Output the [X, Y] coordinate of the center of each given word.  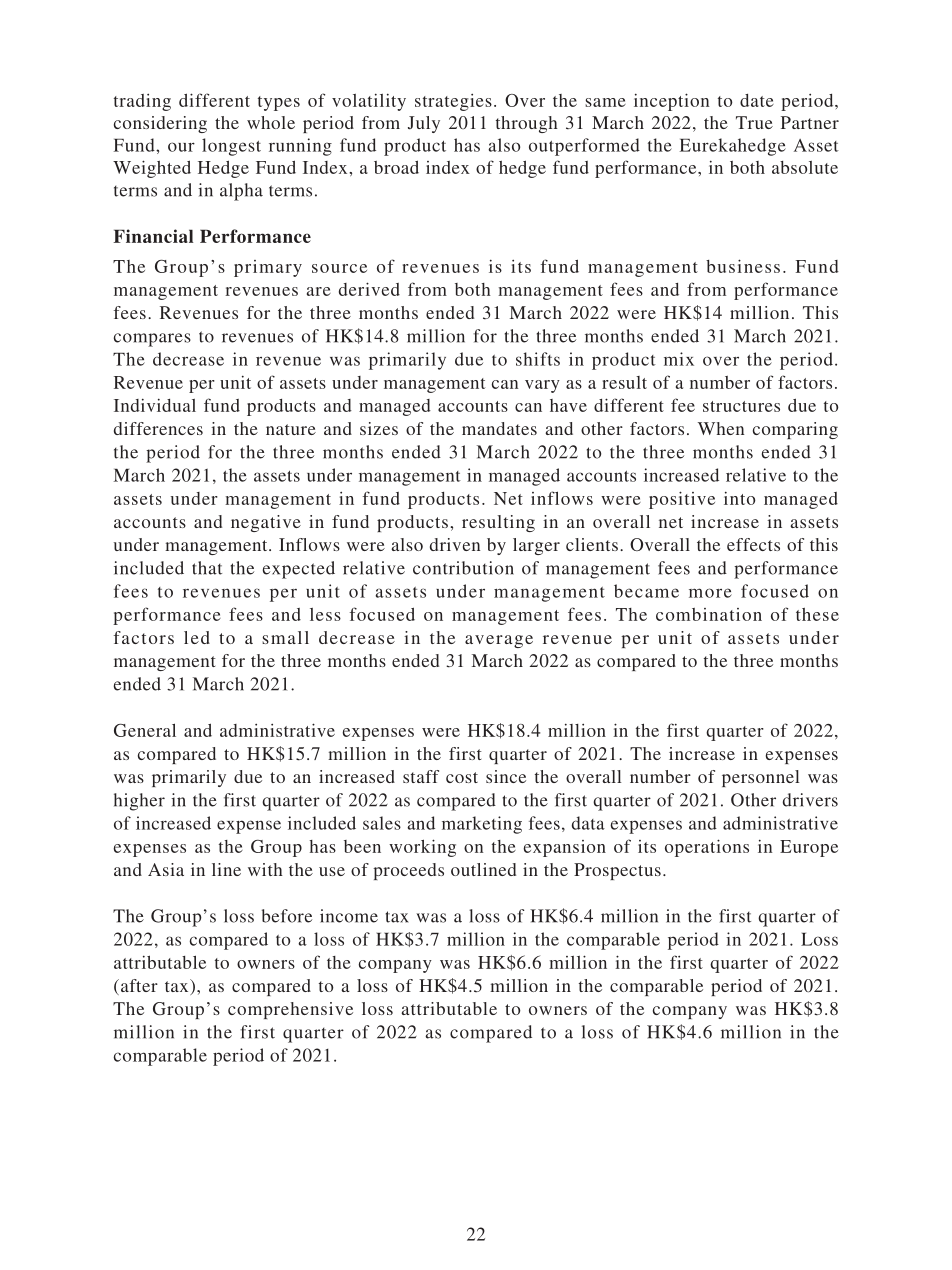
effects [753, 544]
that [207, 568]
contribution [463, 568]
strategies [453, 102]
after [138, 987]
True [754, 122]
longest [231, 147]
